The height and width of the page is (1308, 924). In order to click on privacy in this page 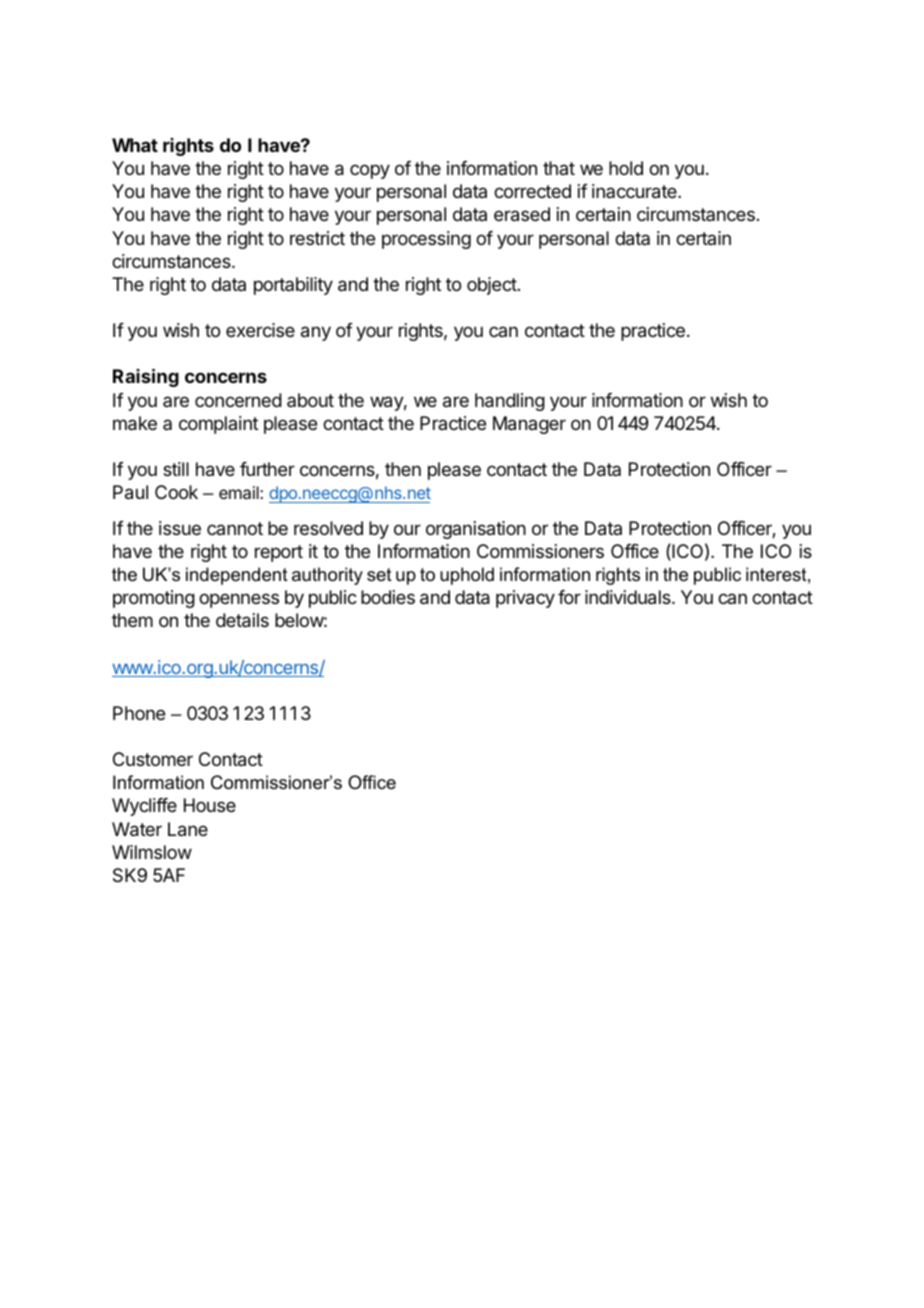, I will do `click(525, 599)`.
